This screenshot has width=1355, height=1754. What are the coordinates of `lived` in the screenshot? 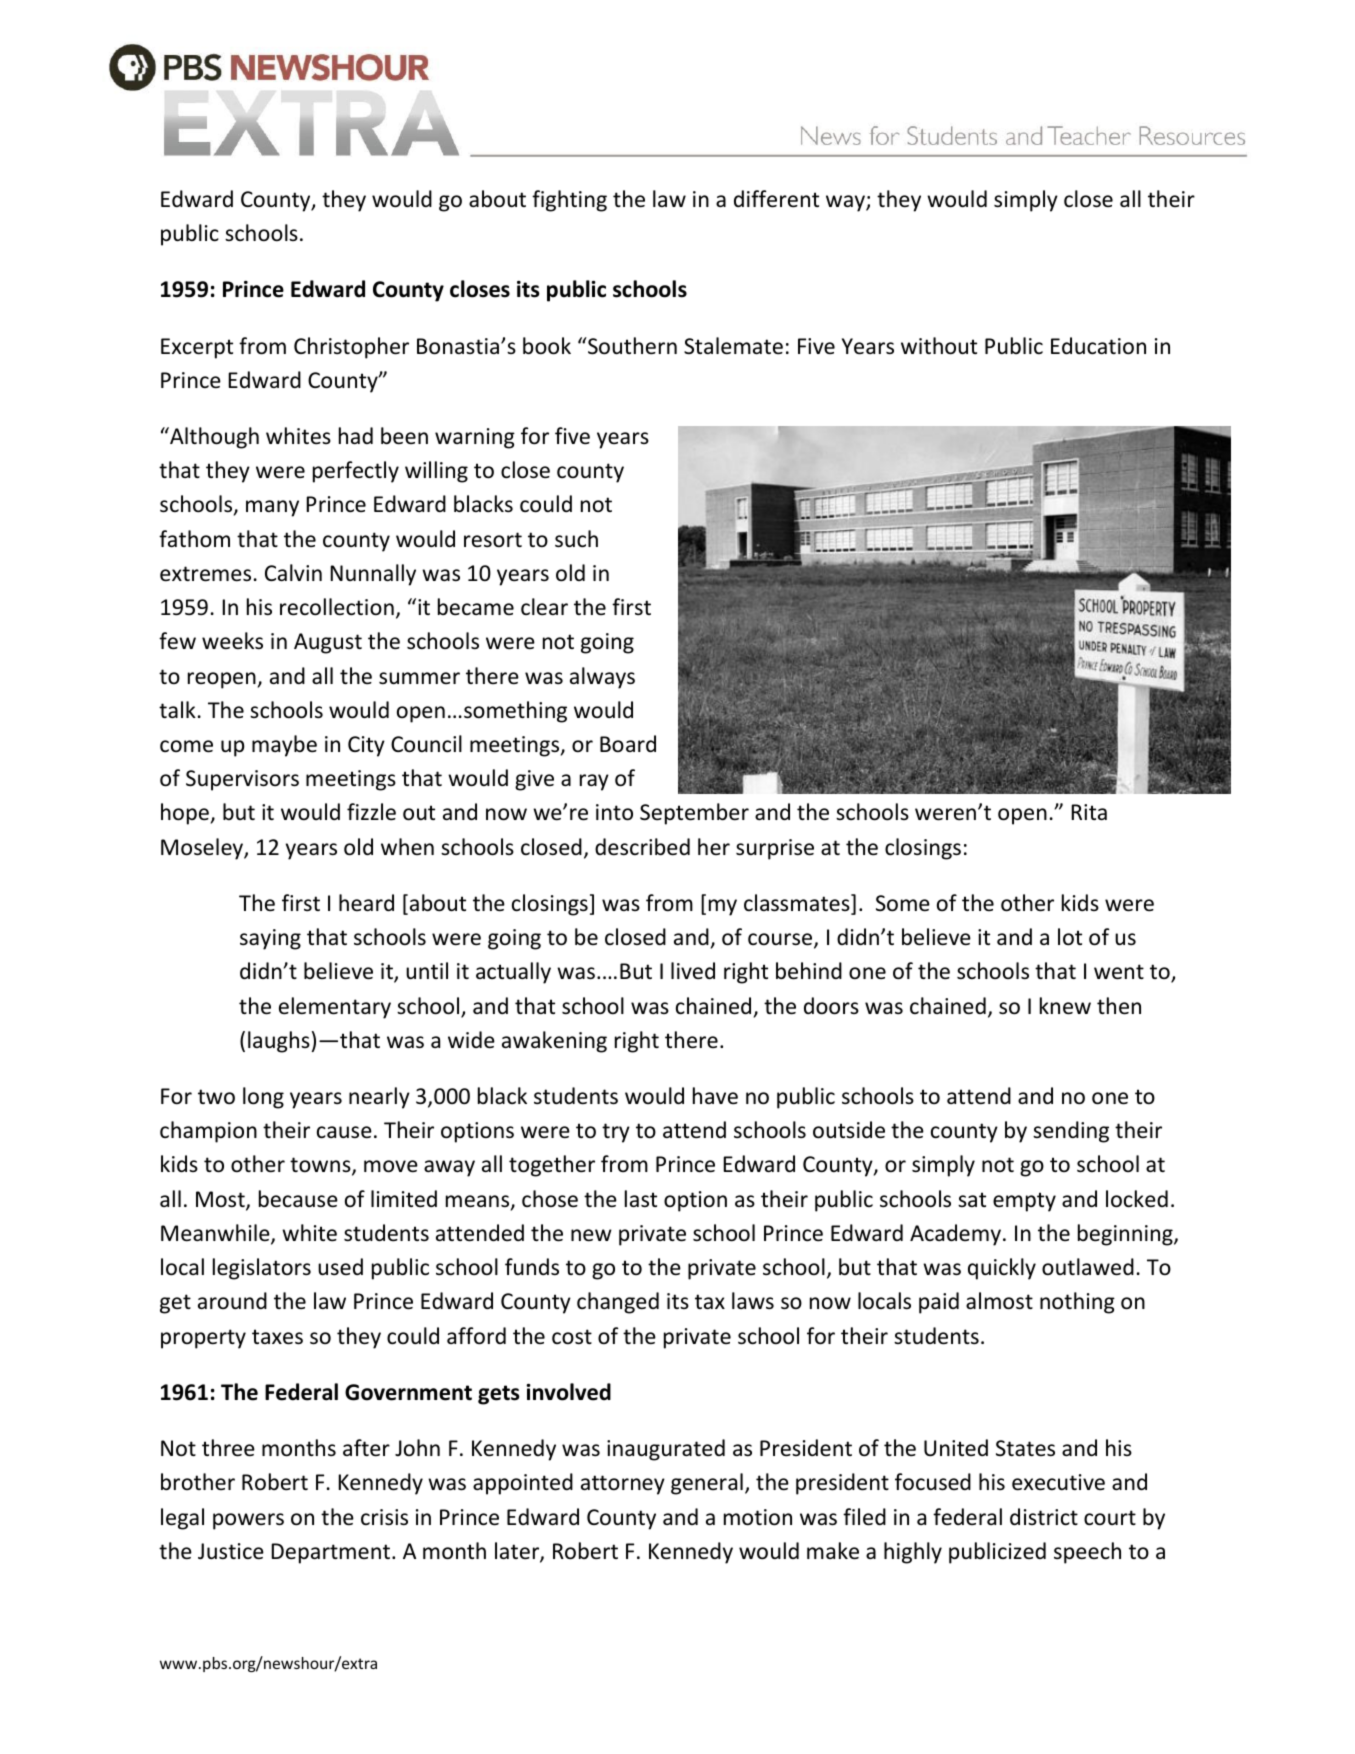 It's located at (693, 971).
